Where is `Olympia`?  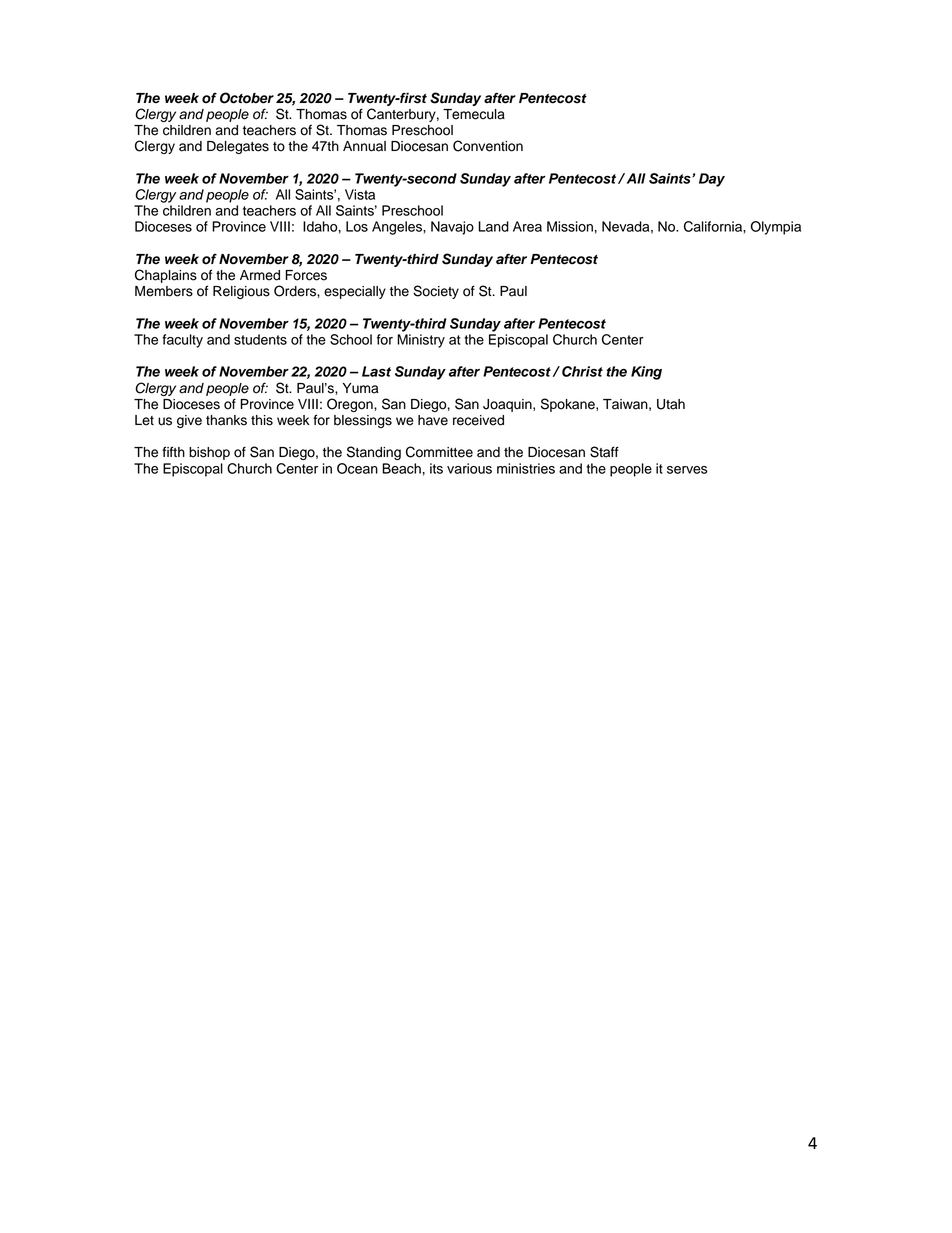 Olympia is located at coordinates (776, 228).
